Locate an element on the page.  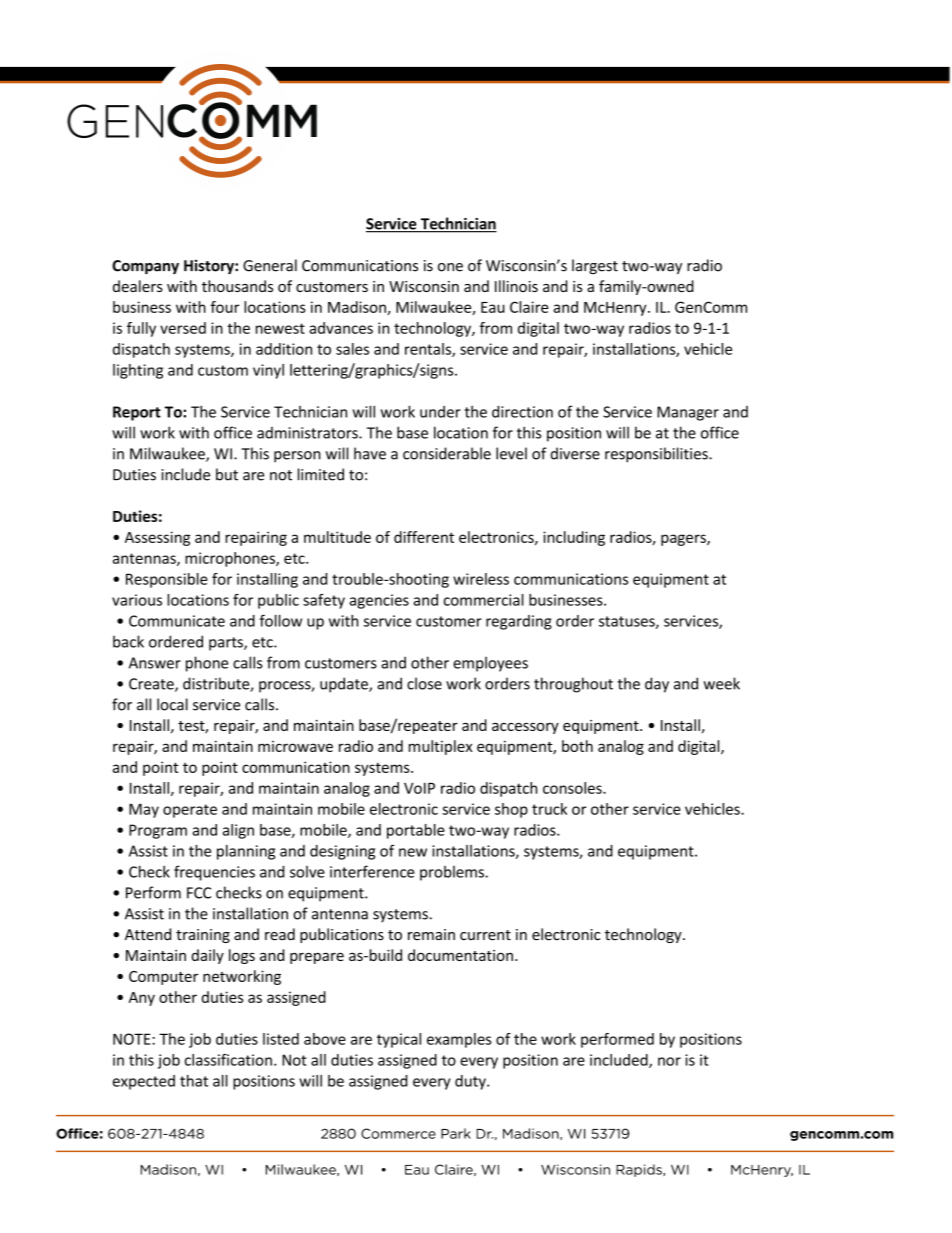
operate is located at coordinates (190, 811).
